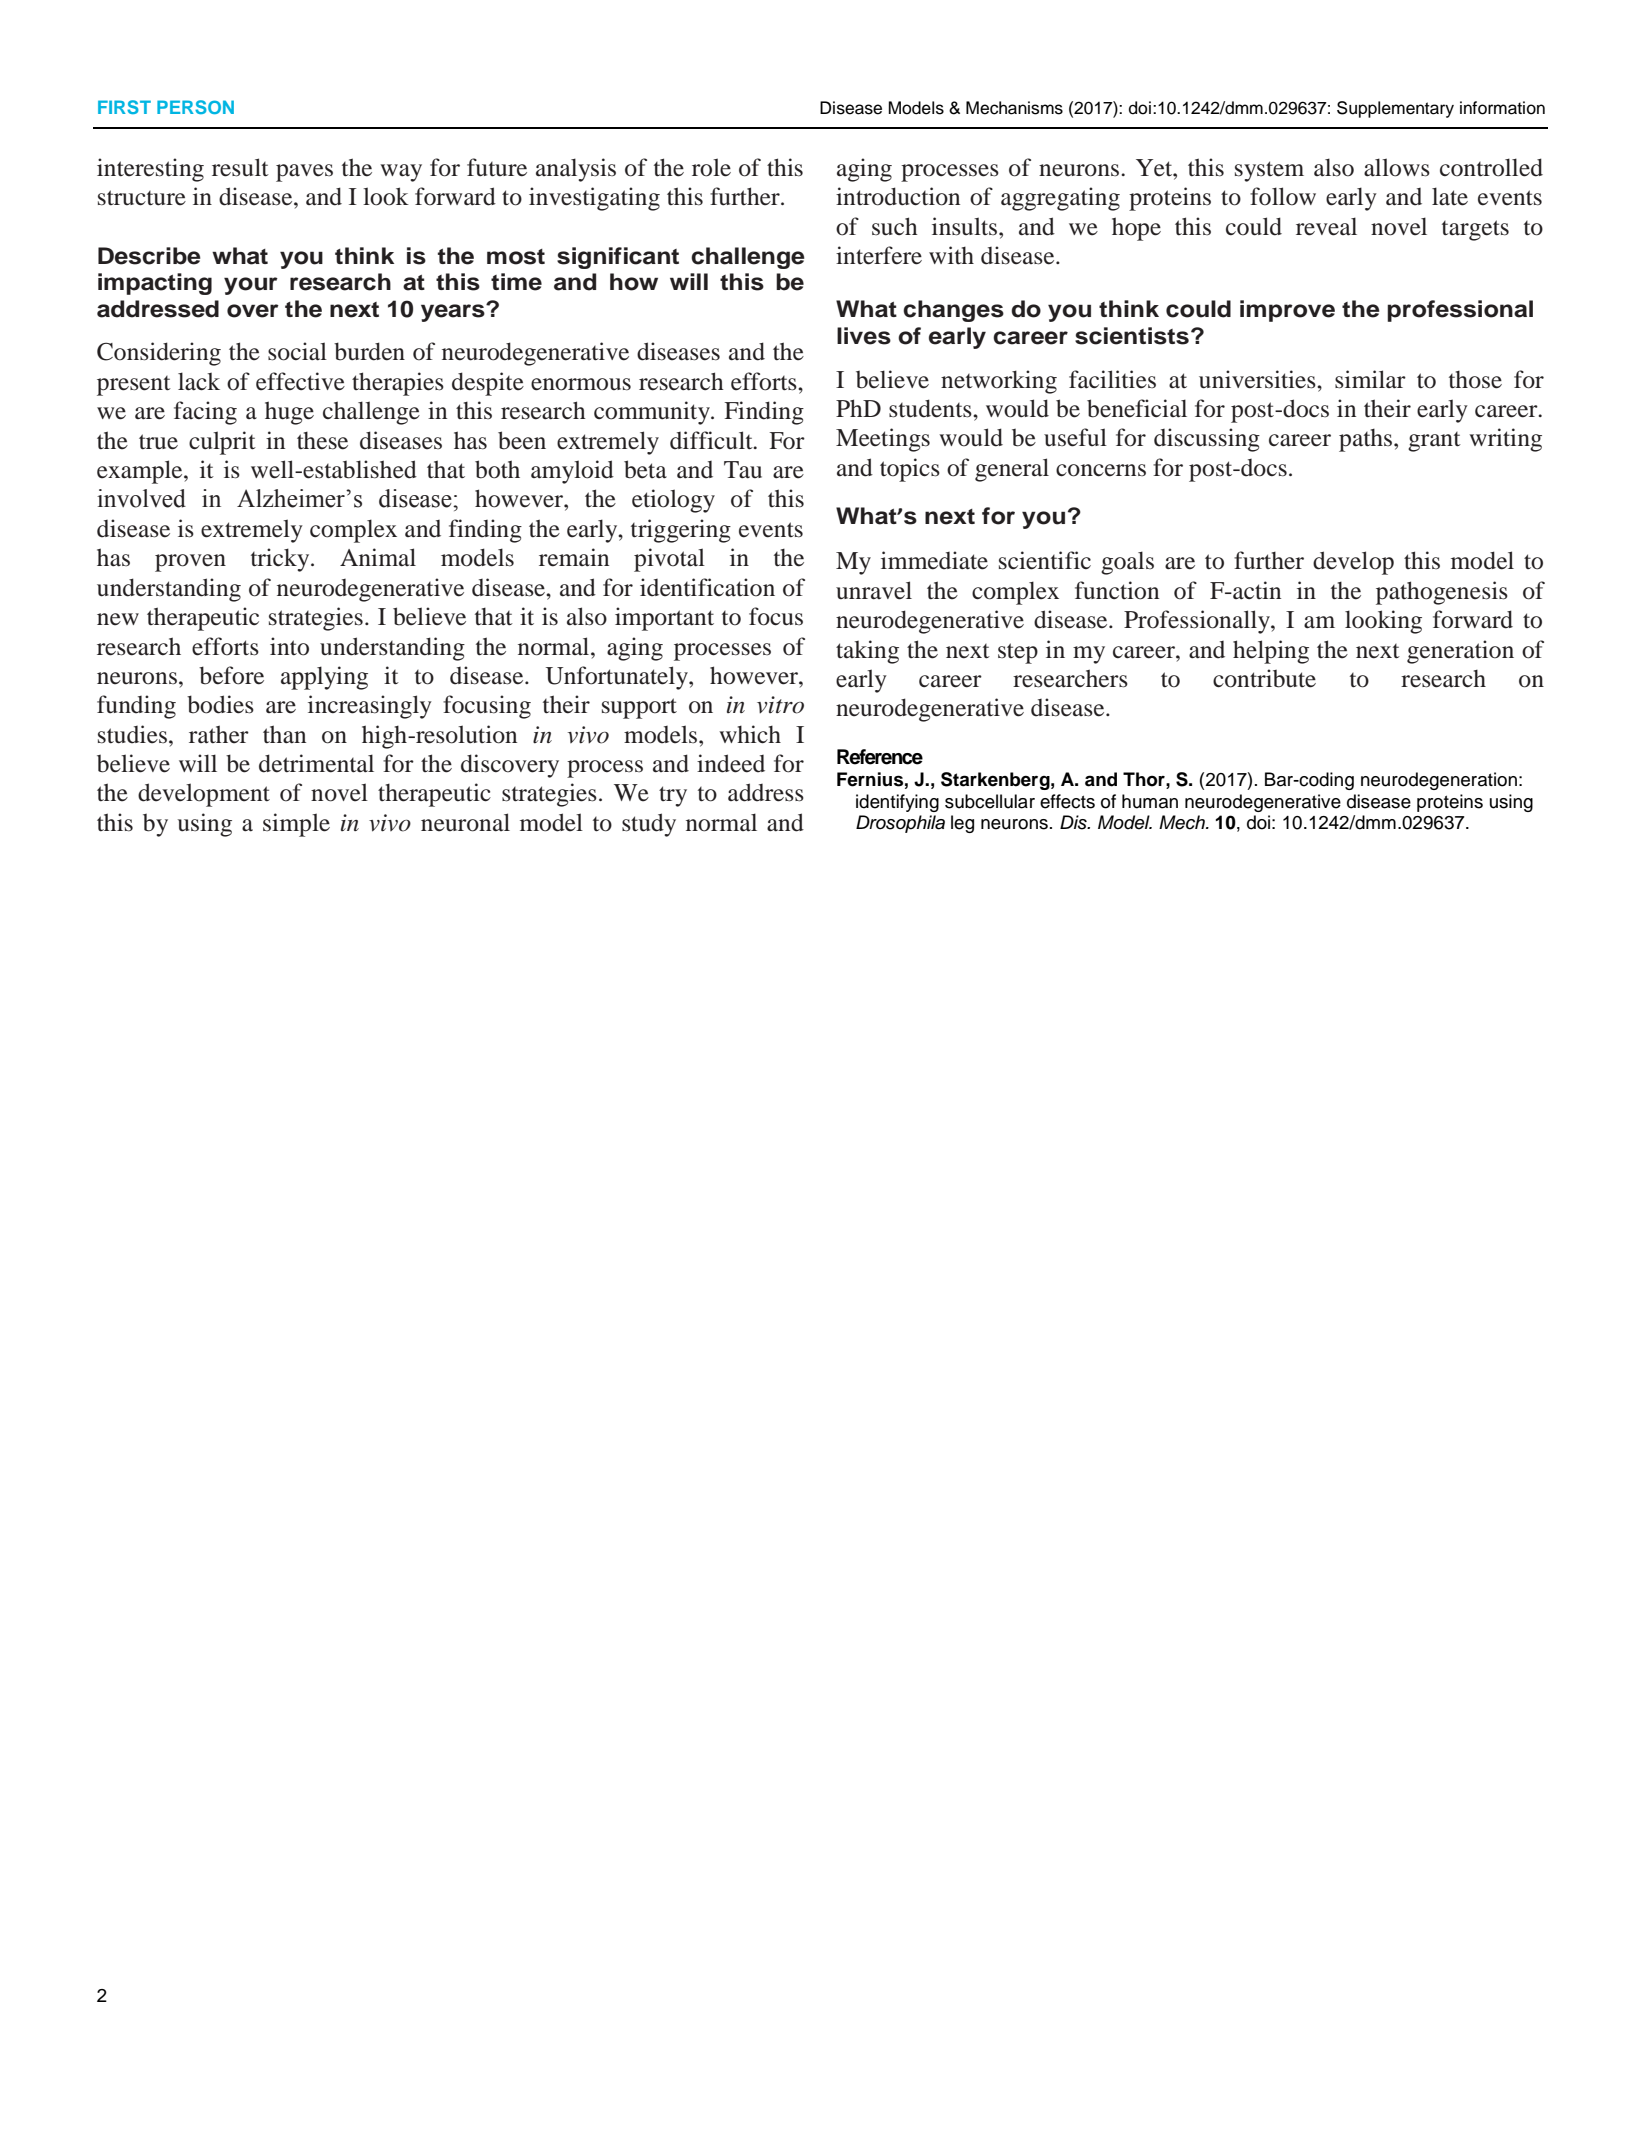 The width and height of the image is (1646, 2130). I want to click on human, so click(1150, 801).
